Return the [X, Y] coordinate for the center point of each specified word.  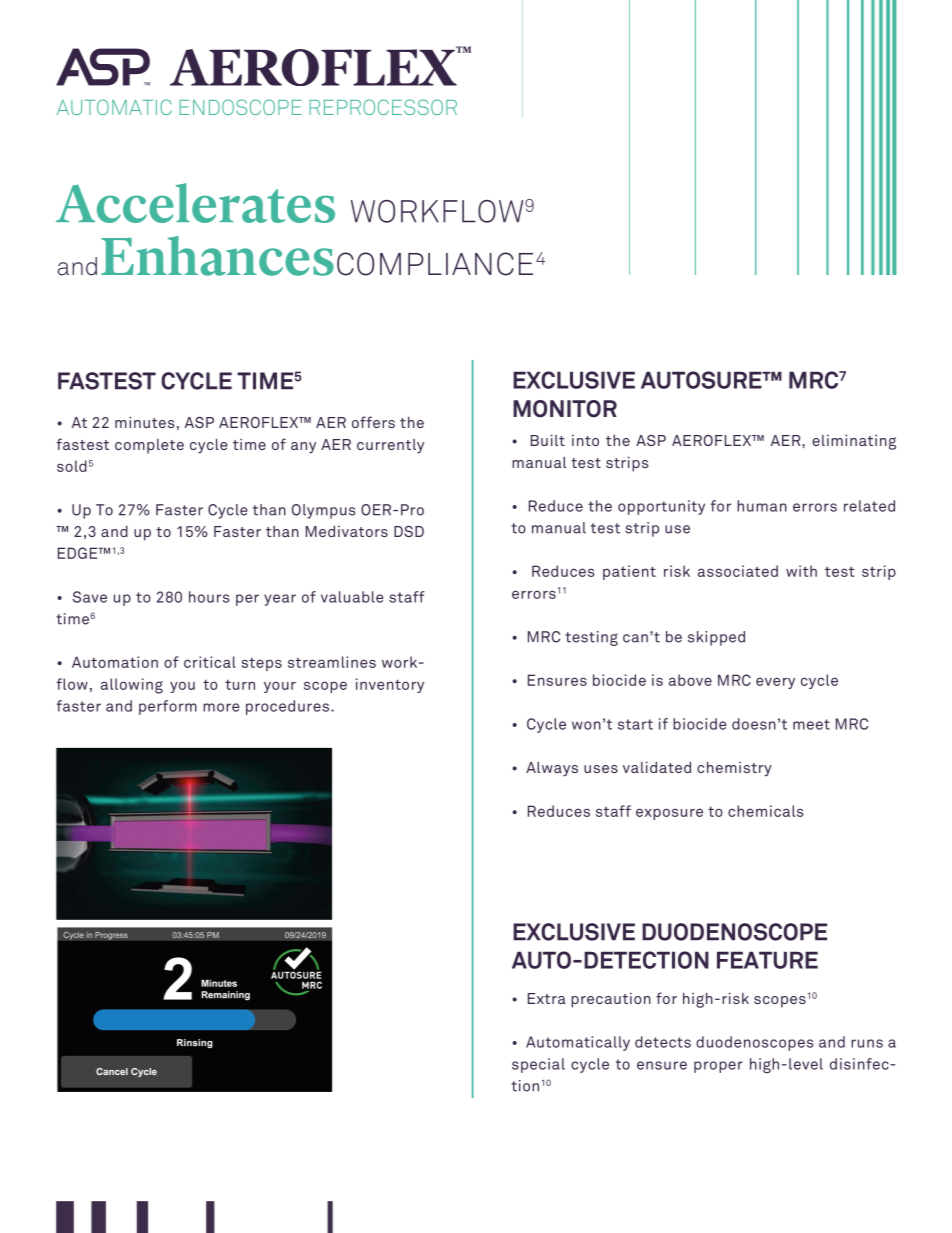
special [538, 1065]
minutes [144, 422]
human [762, 506]
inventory [390, 685]
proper [718, 1067]
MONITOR [565, 409]
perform [168, 707]
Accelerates [195, 203]
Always [552, 769]
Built [548, 440]
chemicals [765, 811]
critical [210, 662]
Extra [547, 998]
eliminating [854, 442]
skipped [716, 638]
